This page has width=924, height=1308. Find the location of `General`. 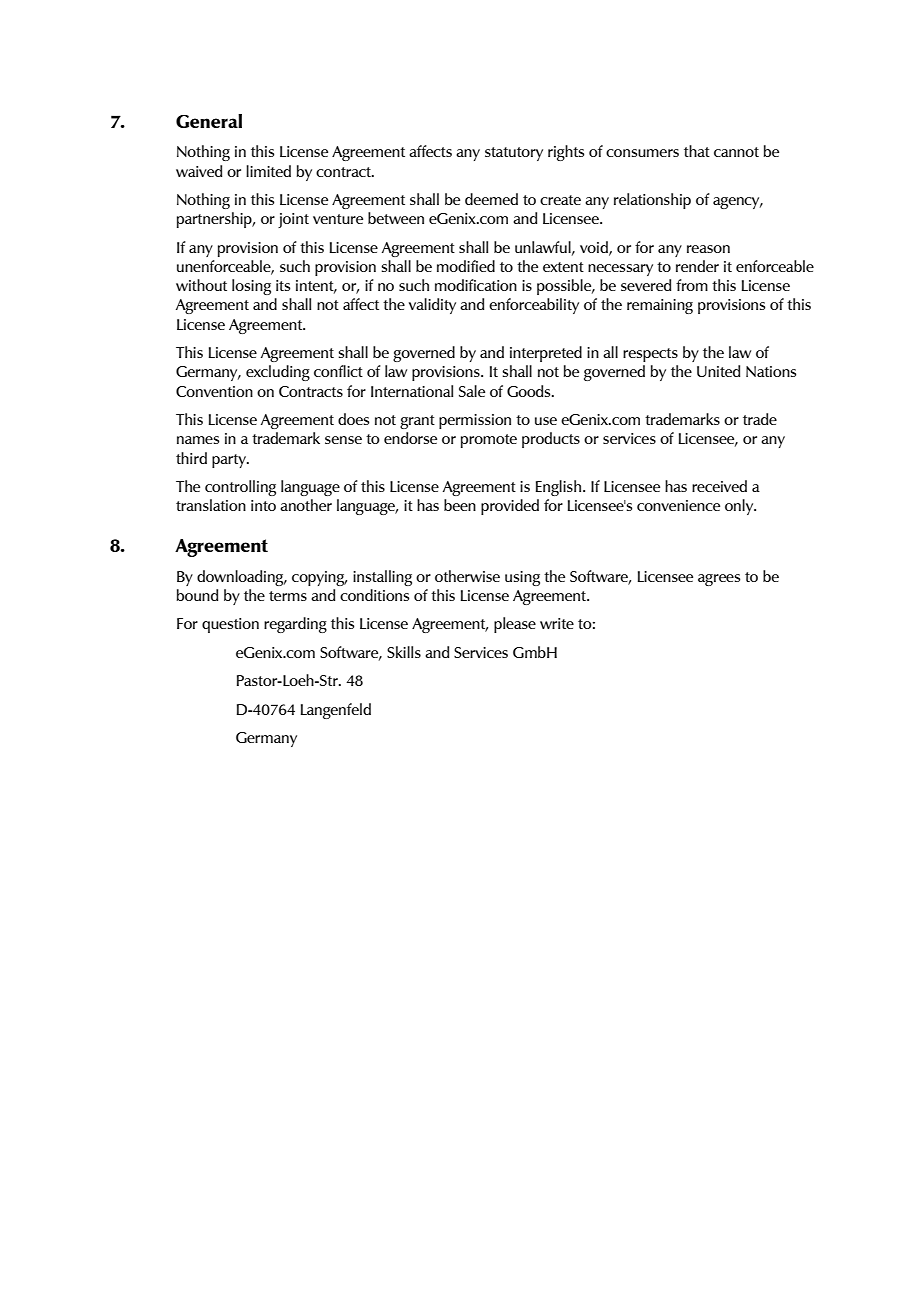

General is located at coordinates (209, 121).
